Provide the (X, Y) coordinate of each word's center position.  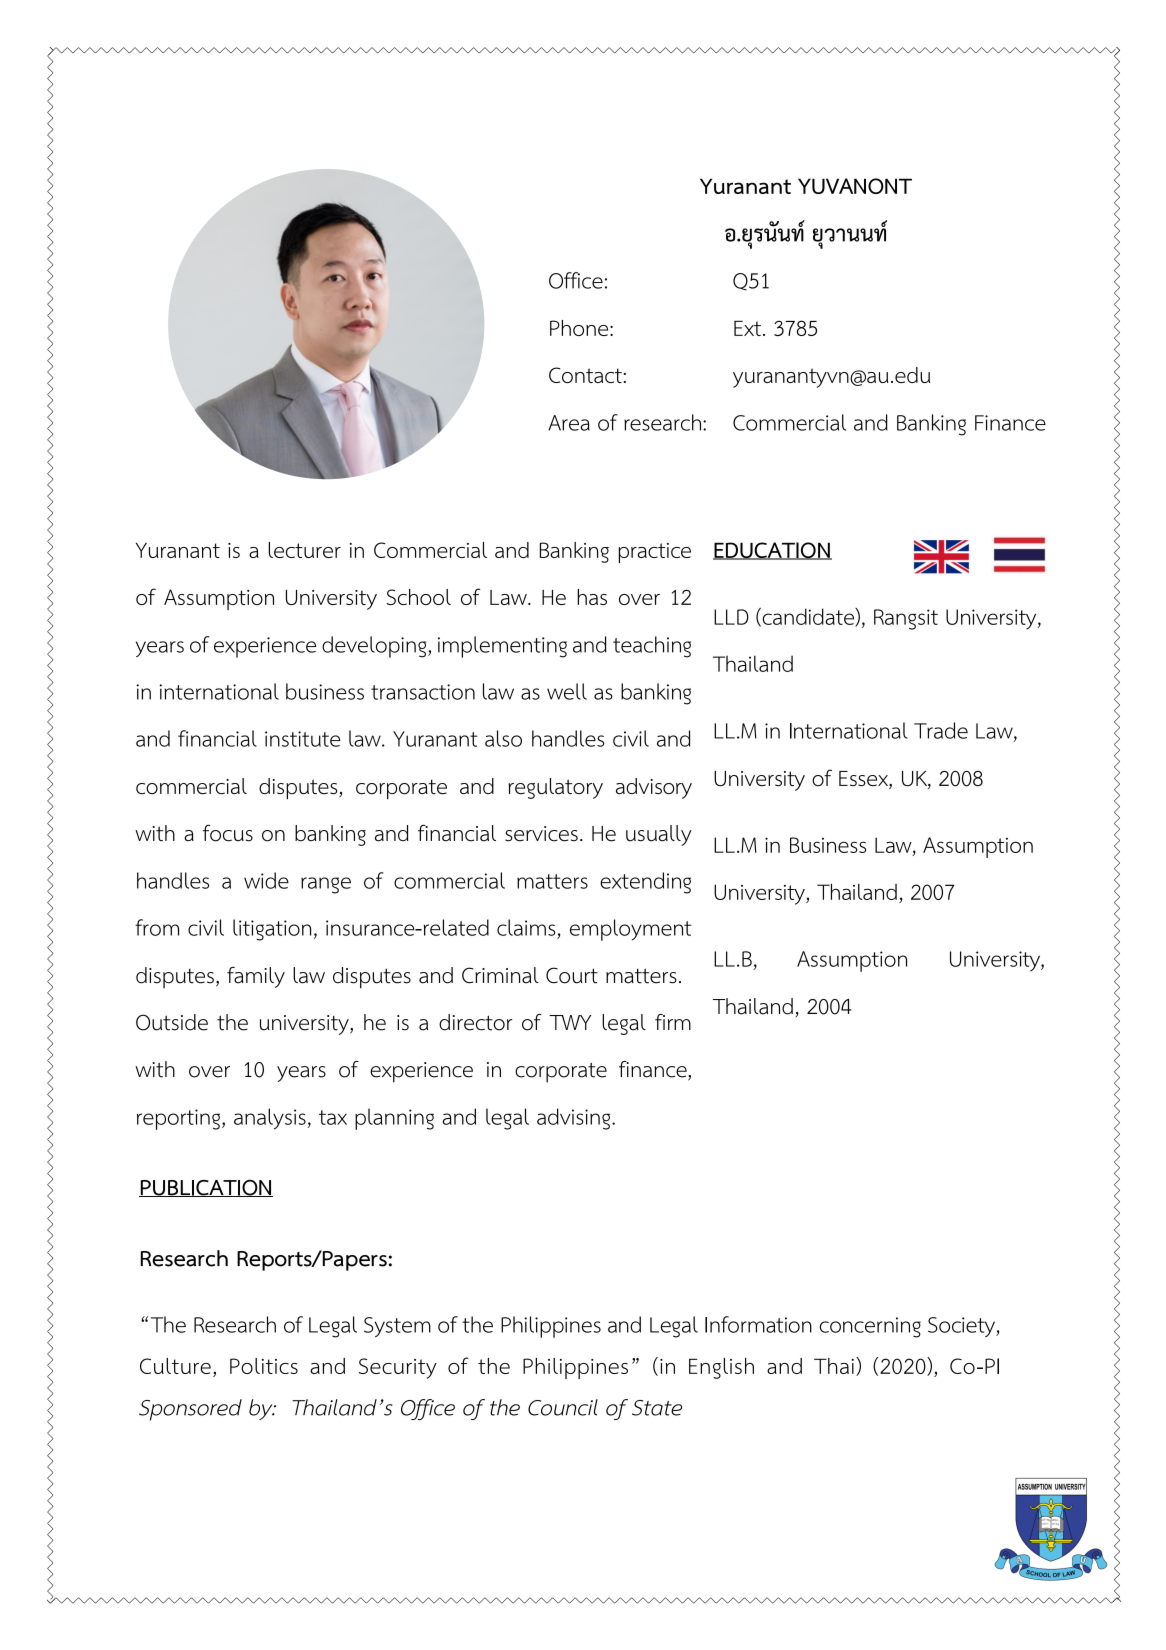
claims (526, 927)
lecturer (304, 550)
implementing (502, 647)
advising (575, 1119)
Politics (264, 1366)
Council (563, 1407)
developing (375, 647)
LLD (731, 617)
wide (266, 880)
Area (569, 423)
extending (645, 883)
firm (673, 1022)
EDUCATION (772, 551)
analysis (271, 1119)
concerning (870, 1327)
